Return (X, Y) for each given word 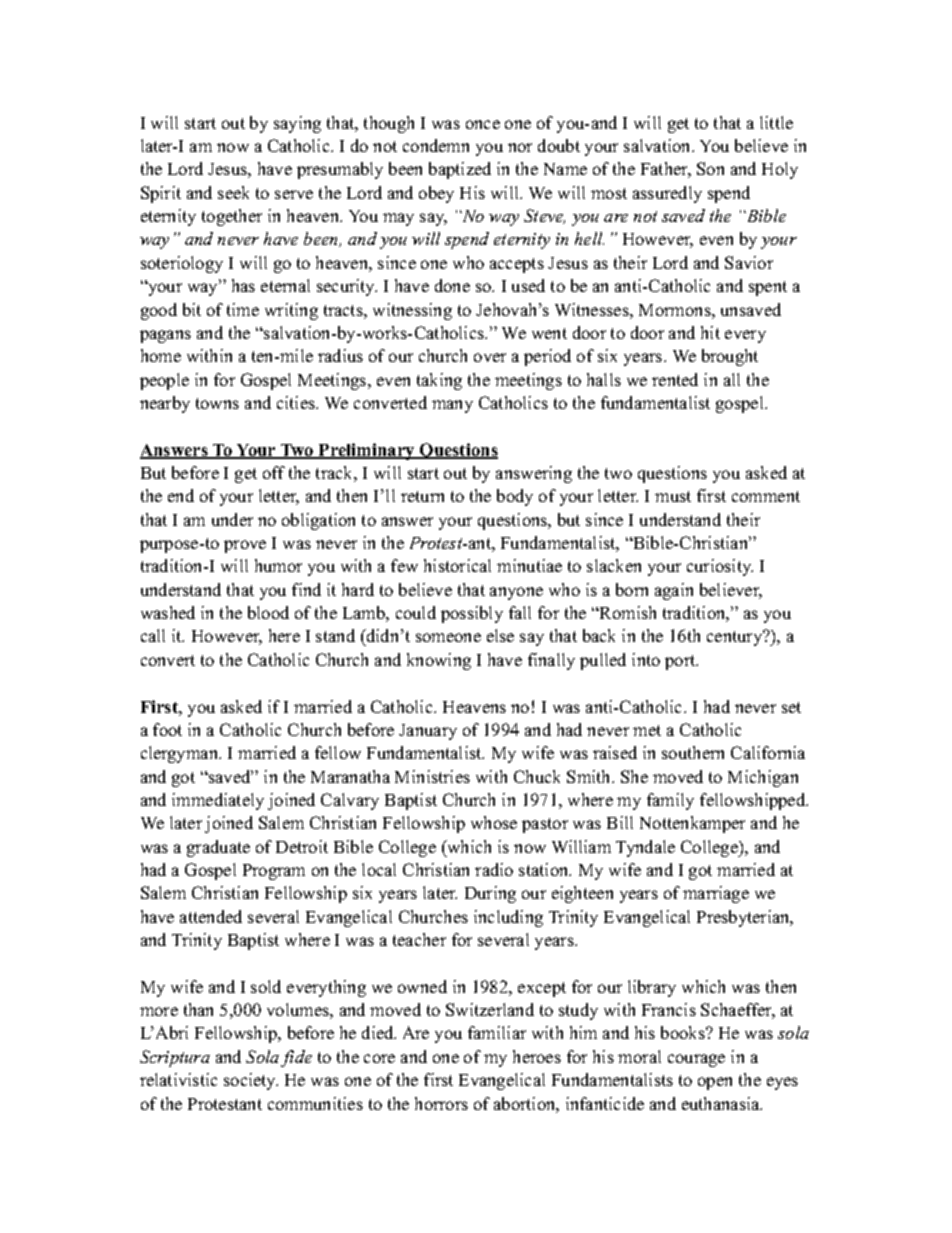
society (251, 1081)
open (715, 1083)
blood (268, 612)
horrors (441, 1103)
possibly (472, 614)
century (736, 638)
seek (233, 192)
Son (710, 168)
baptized (460, 170)
